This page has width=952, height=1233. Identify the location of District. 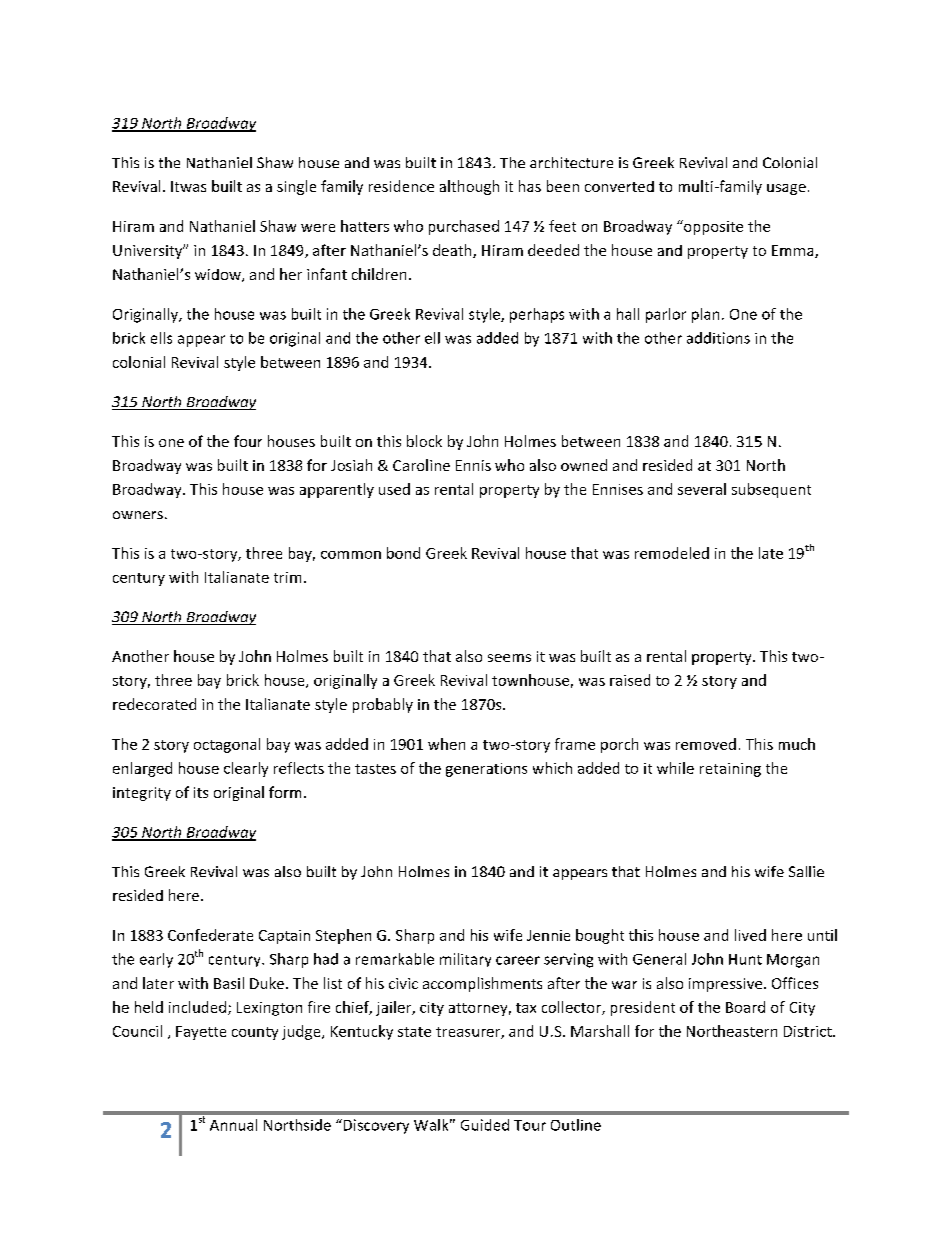
(809, 1031).
